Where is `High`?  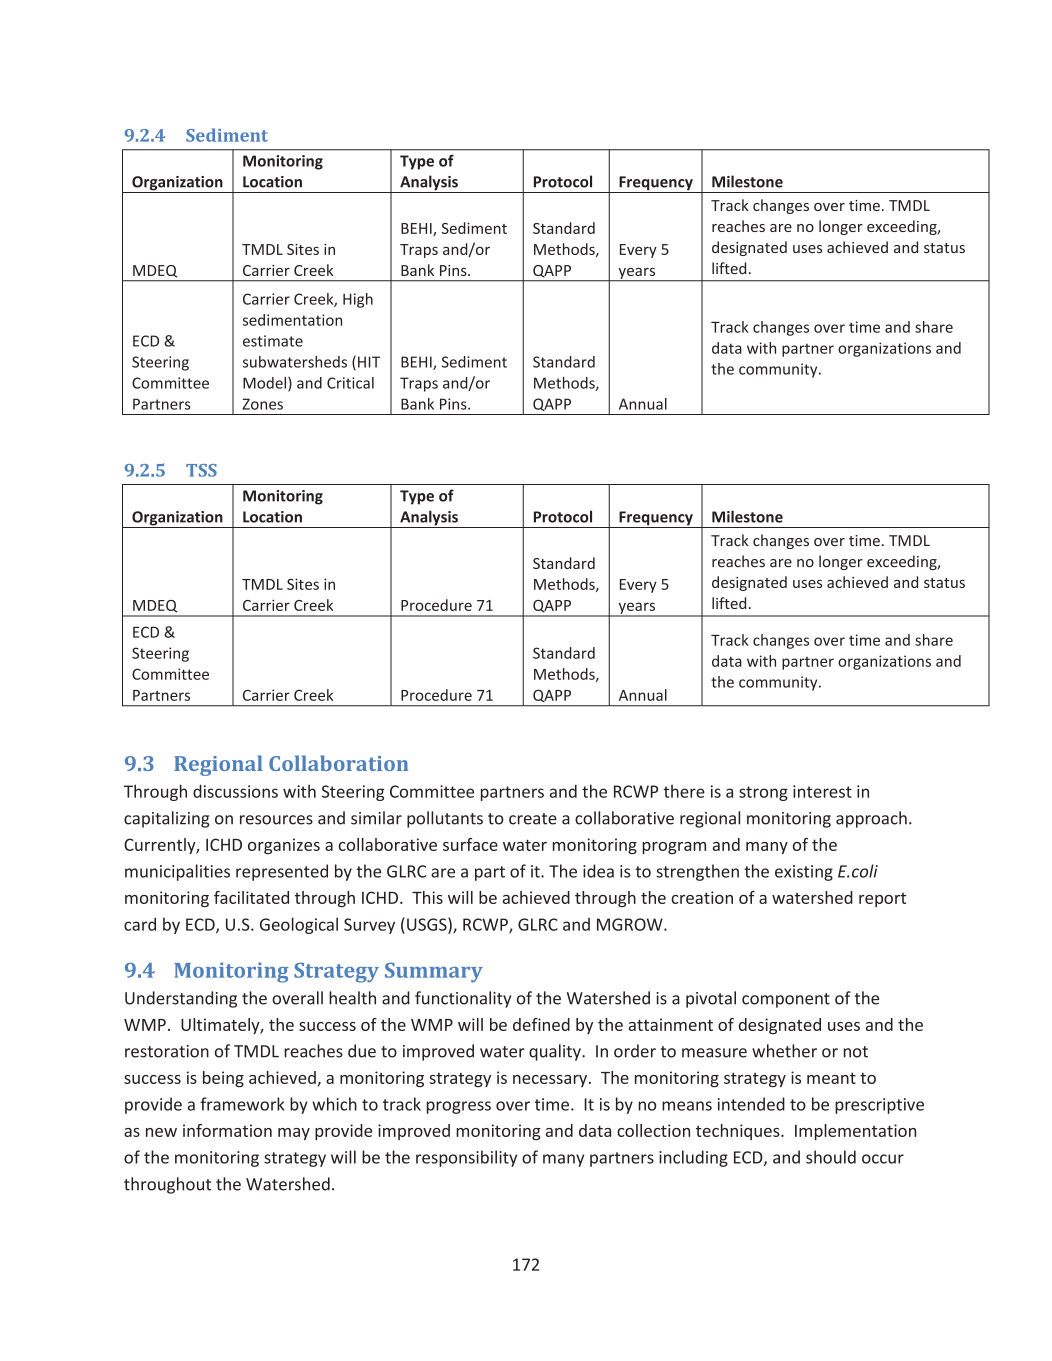 High is located at coordinates (358, 300).
